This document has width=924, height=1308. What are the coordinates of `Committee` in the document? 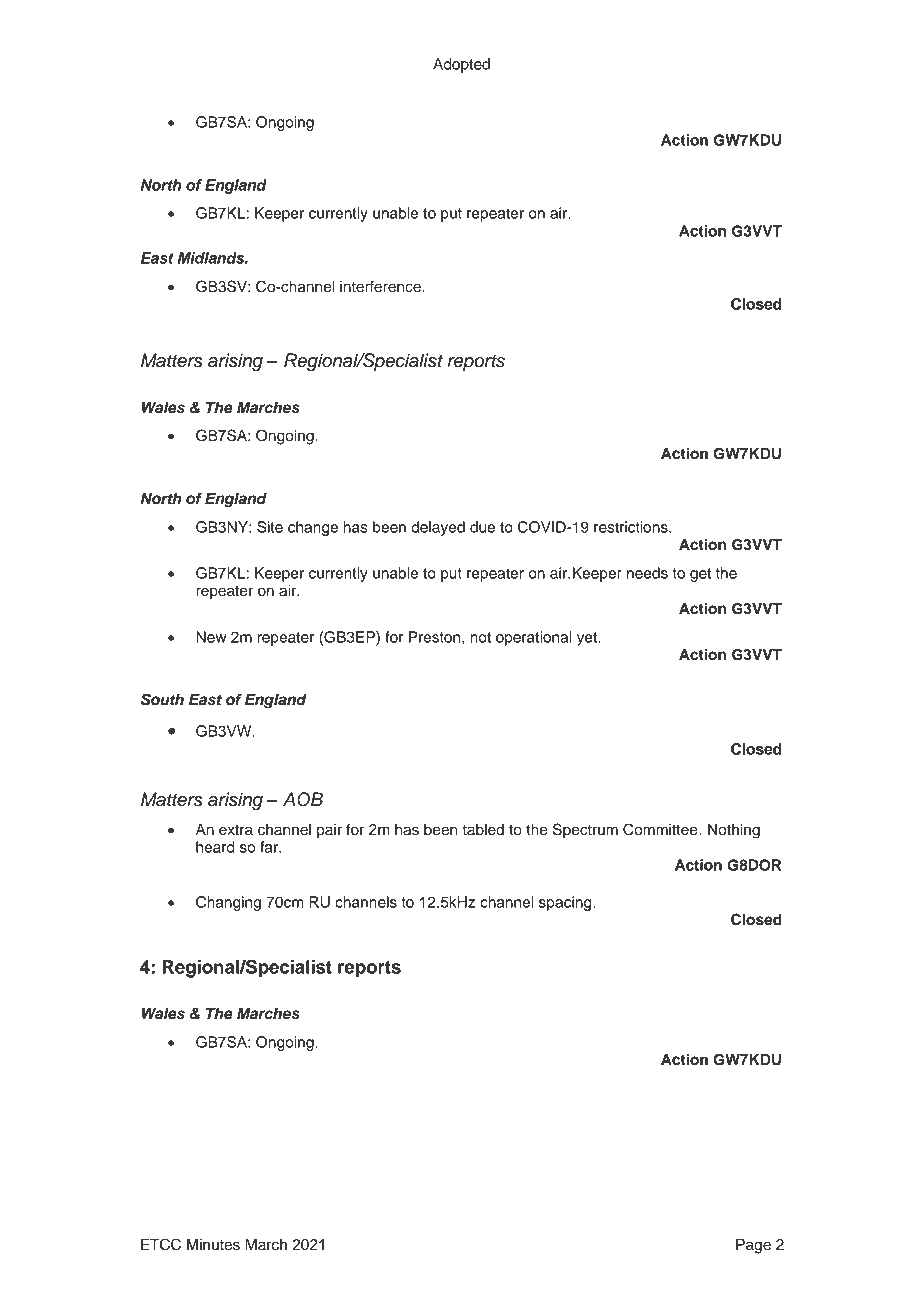 It's located at (661, 829).
